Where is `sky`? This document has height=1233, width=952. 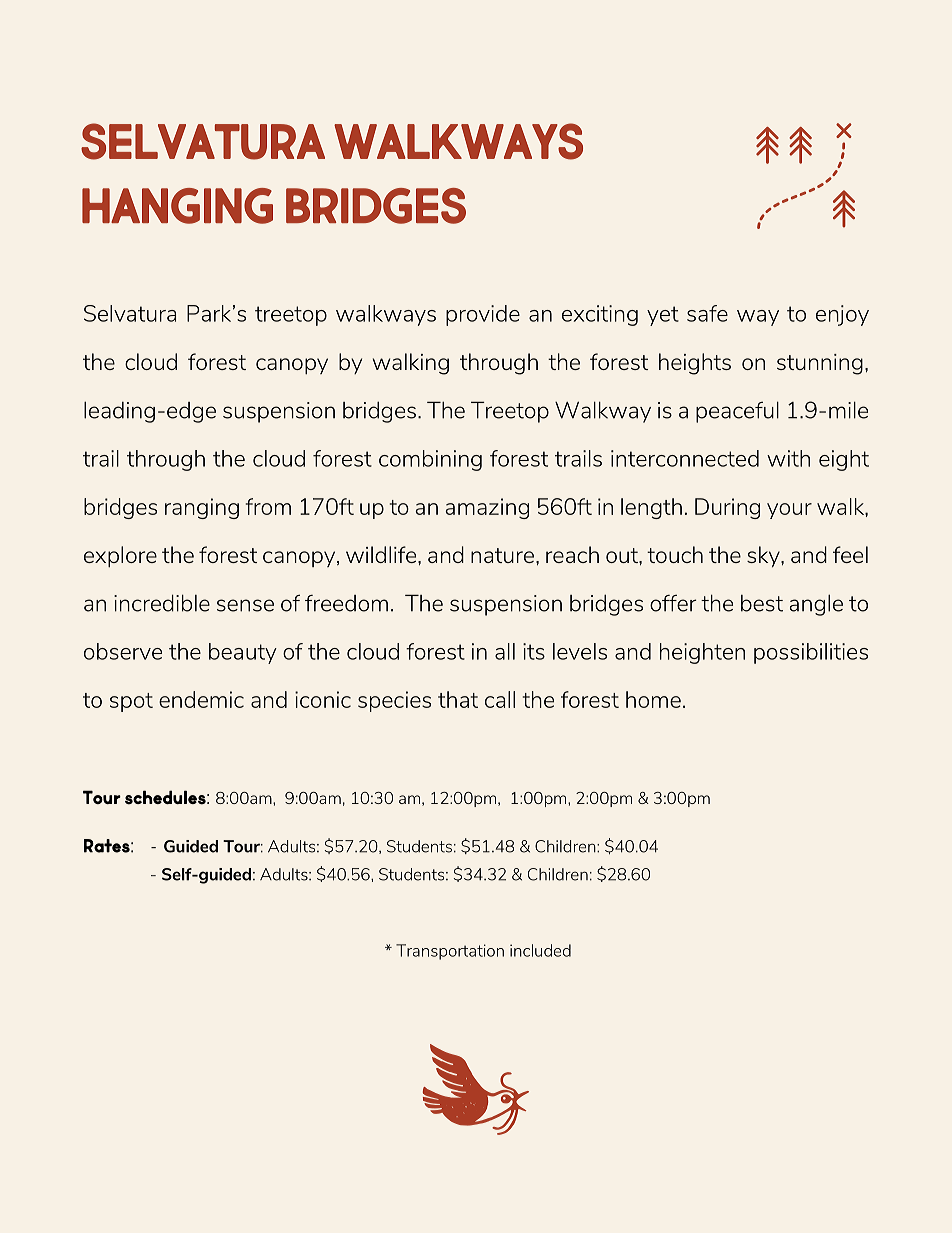 sky is located at coordinates (764, 557).
